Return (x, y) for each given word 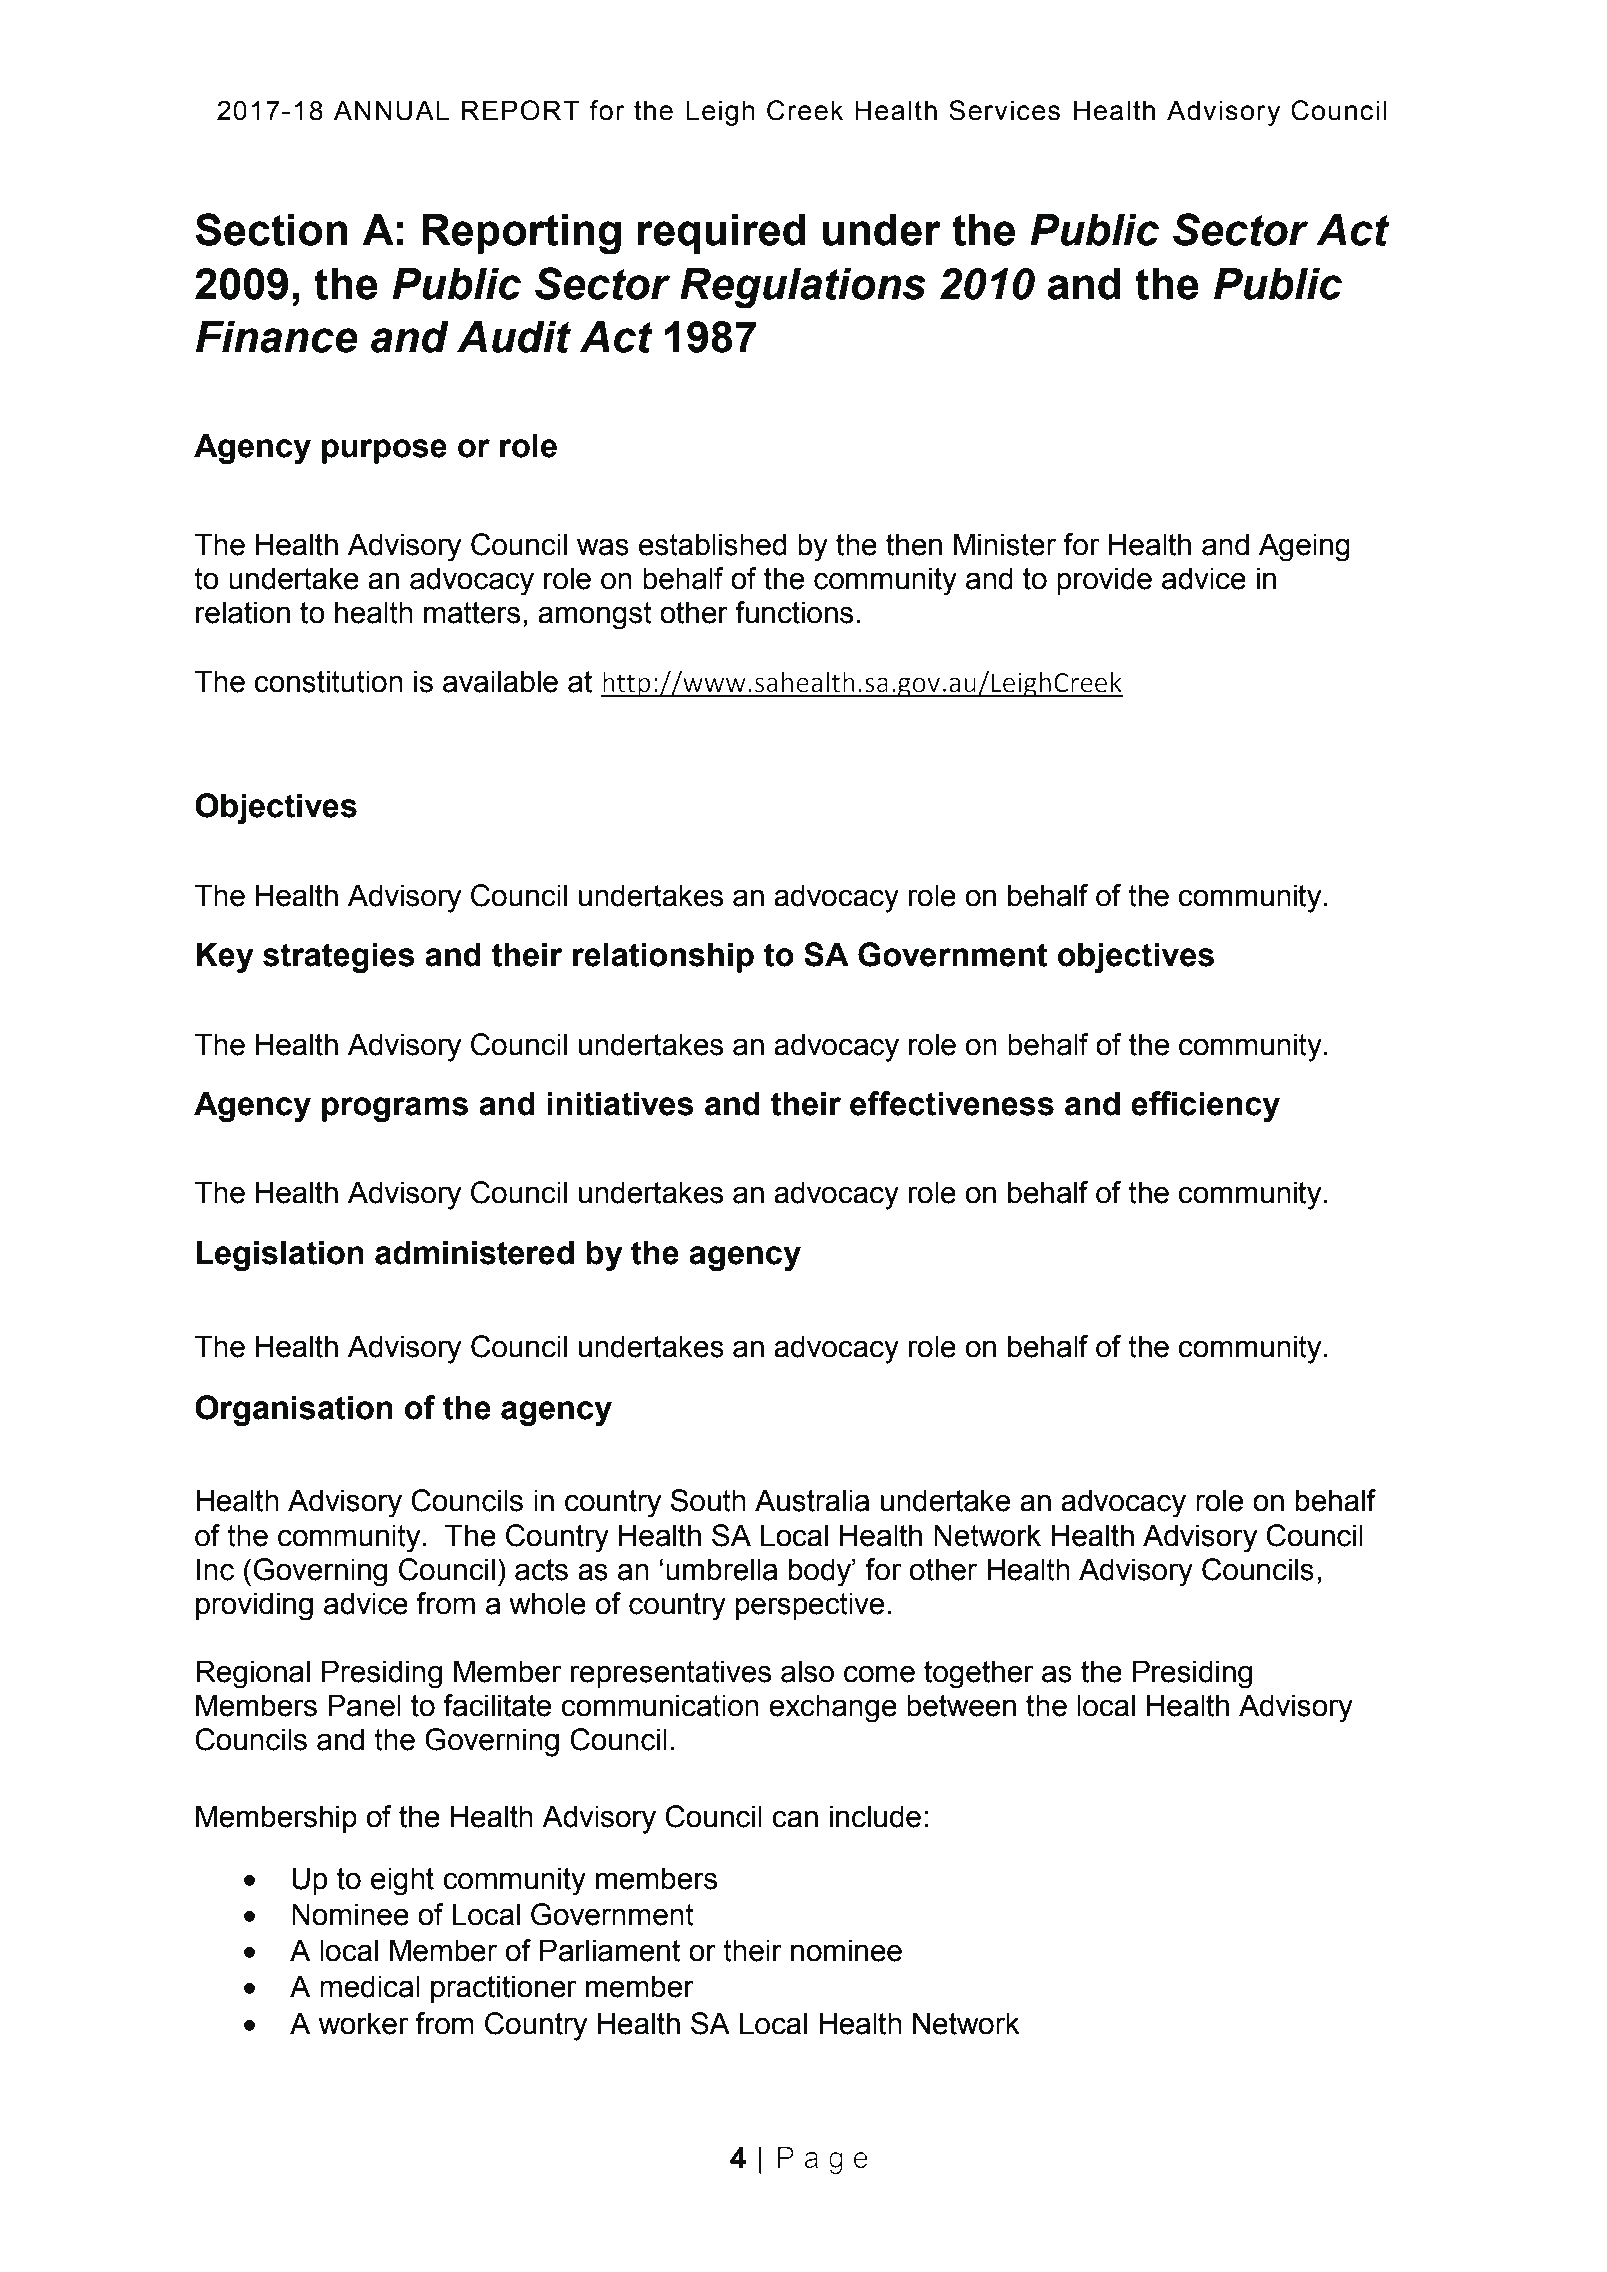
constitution (328, 681)
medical (370, 1986)
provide (1104, 581)
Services (1004, 110)
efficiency (1205, 1106)
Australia (812, 1500)
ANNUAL (391, 110)
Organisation (294, 1410)
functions (794, 612)
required (722, 234)
